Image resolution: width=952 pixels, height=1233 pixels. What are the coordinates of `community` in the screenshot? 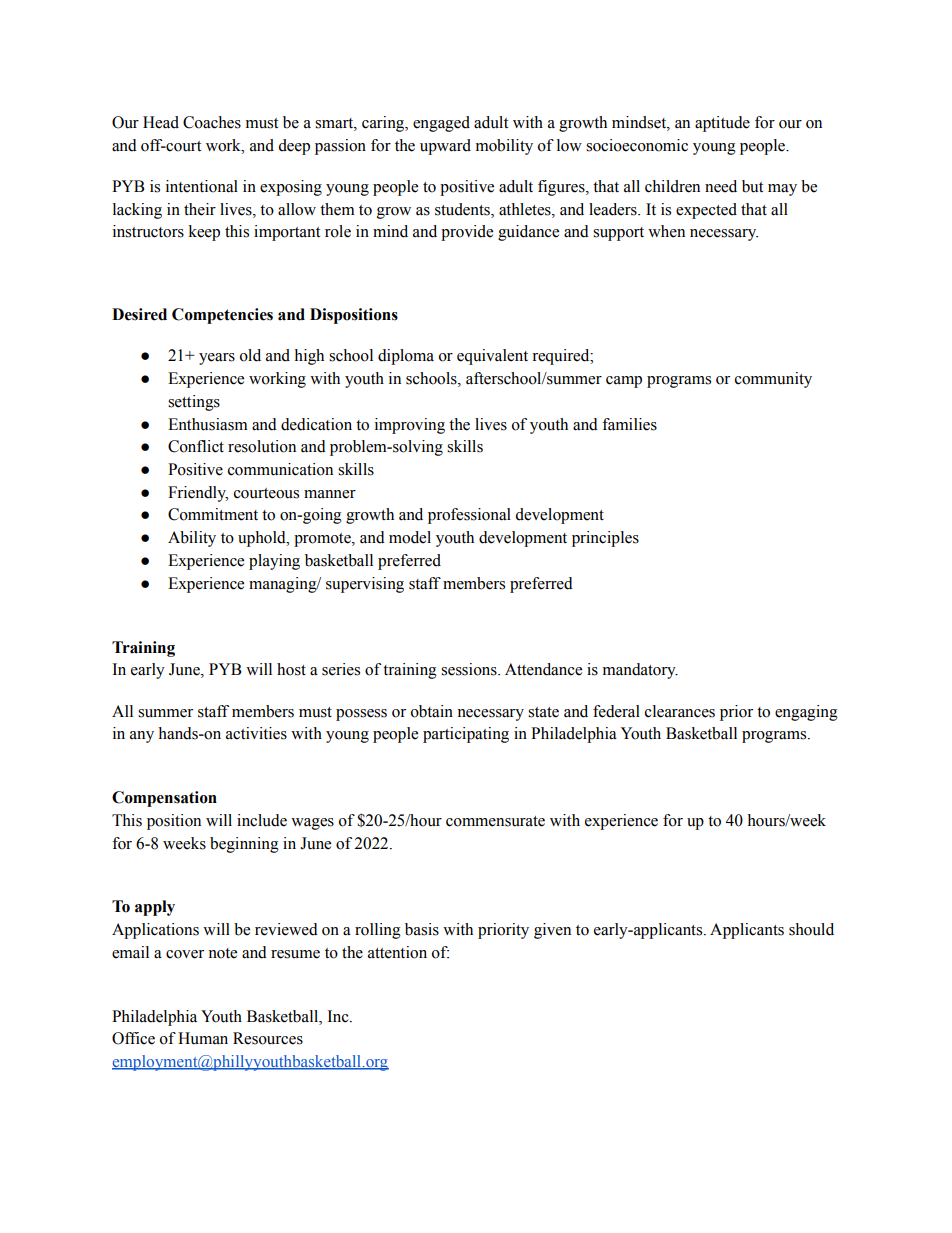 It's located at (773, 380).
